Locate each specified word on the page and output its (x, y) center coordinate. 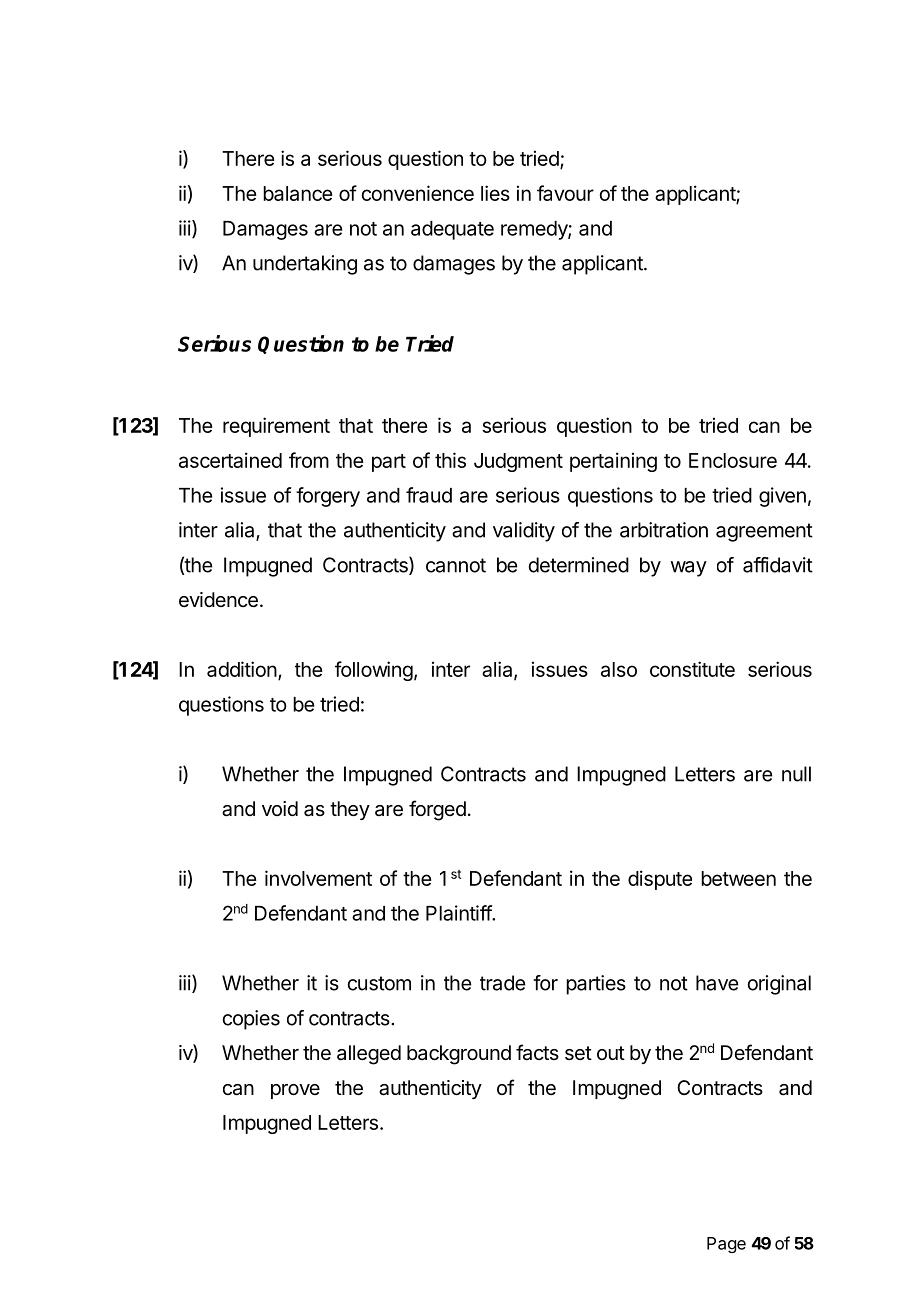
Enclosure (733, 460)
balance (298, 193)
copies (251, 1020)
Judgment (518, 462)
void (280, 808)
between (738, 878)
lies (495, 193)
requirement (276, 427)
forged (437, 810)
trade (503, 983)
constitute (692, 669)
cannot (456, 565)
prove (295, 1091)
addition (242, 669)
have (717, 983)
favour (565, 193)
